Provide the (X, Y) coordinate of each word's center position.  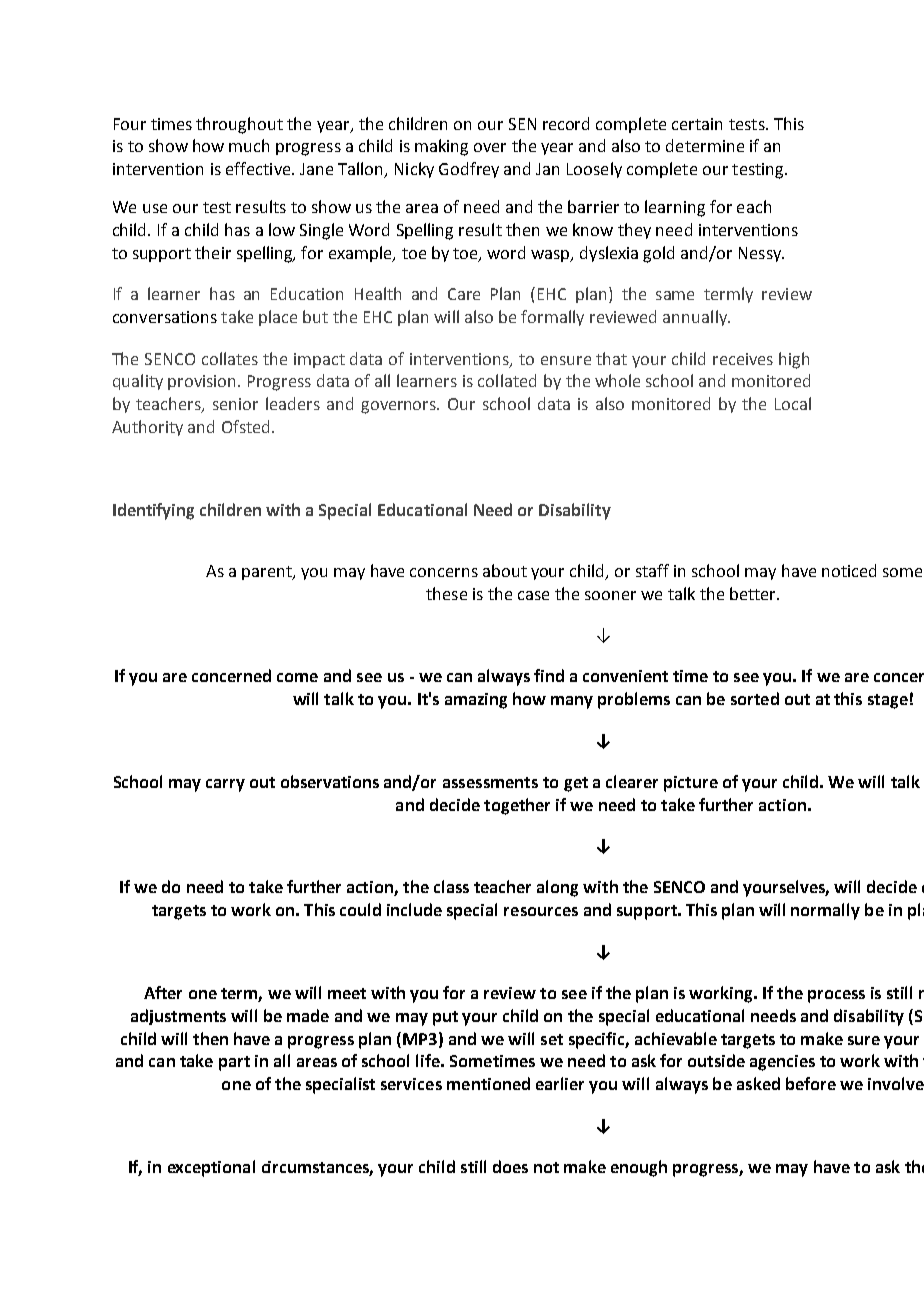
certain (697, 124)
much (249, 145)
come (297, 677)
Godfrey (469, 170)
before (811, 1083)
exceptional (211, 1168)
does (510, 1166)
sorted (755, 698)
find (549, 675)
